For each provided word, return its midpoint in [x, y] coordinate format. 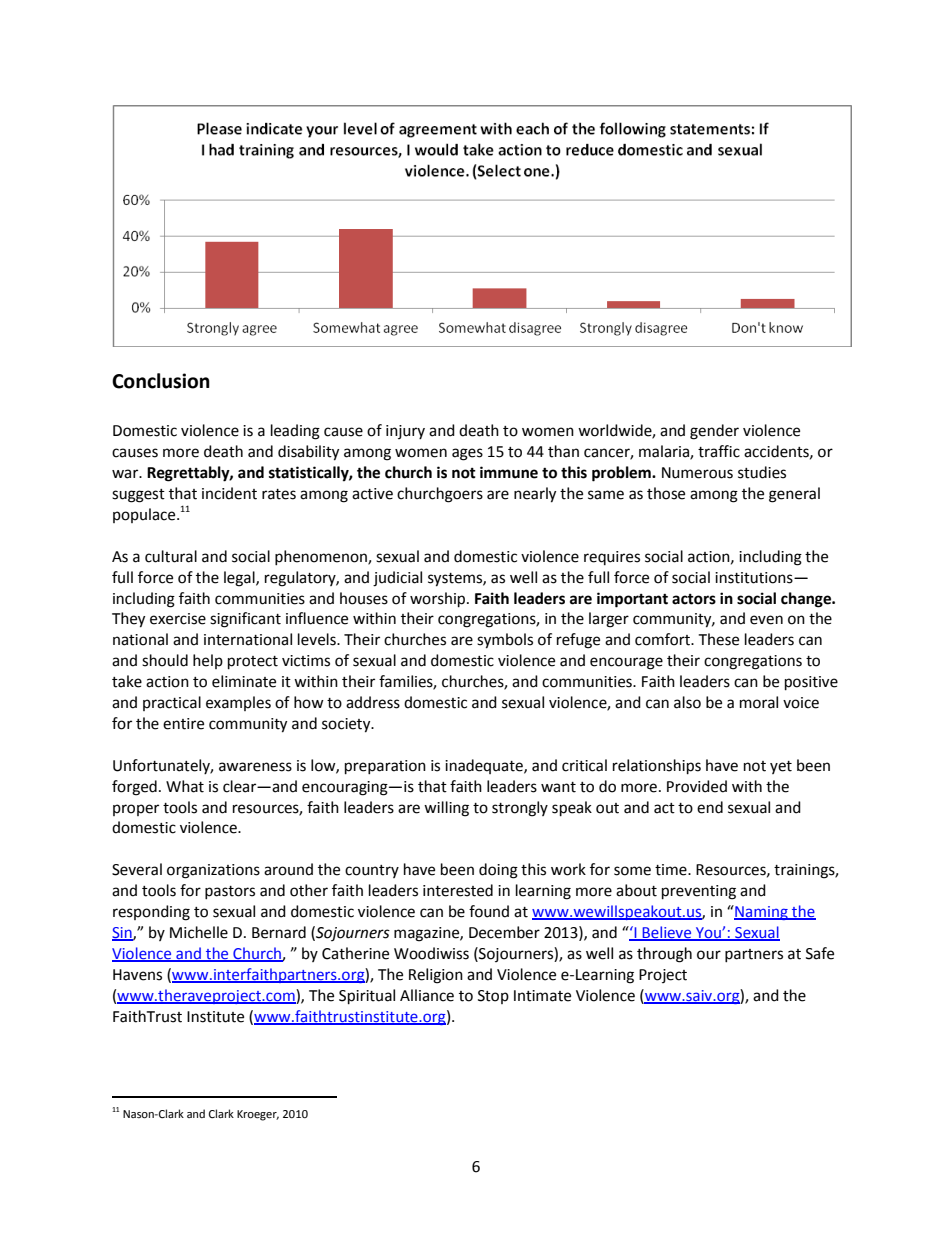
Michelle [199, 932]
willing [446, 809]
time [672, 870]
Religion [436, 976]
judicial [397, 579]
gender [714, 432]
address [373, 702]
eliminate [244, 681]
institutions [755, 578]
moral [759, 702]
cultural [171, 556]
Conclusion [161, 381]
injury [405, 432]
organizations [213, 871]
